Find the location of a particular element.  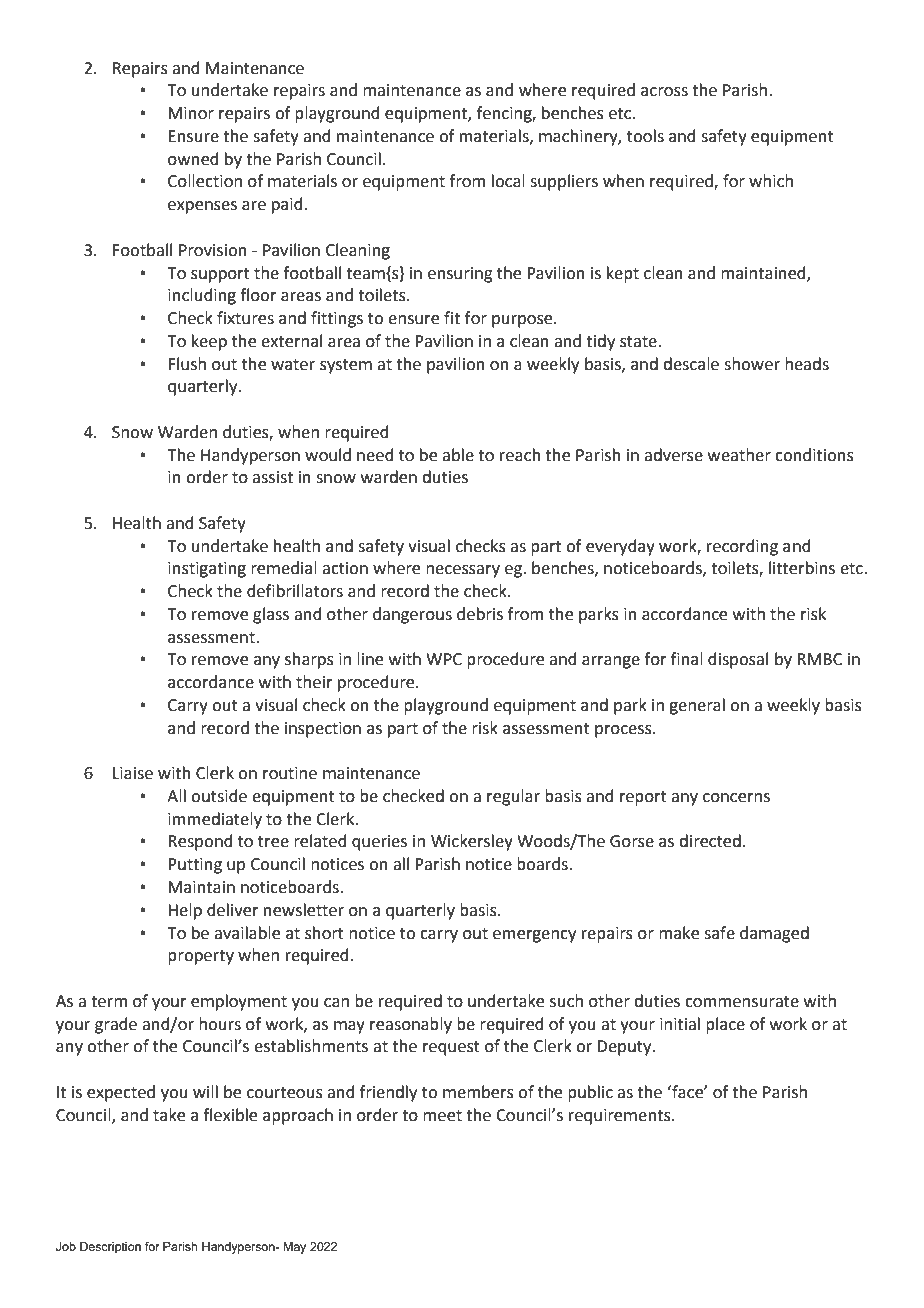

requirements is located at coordinates (621, 1117).
